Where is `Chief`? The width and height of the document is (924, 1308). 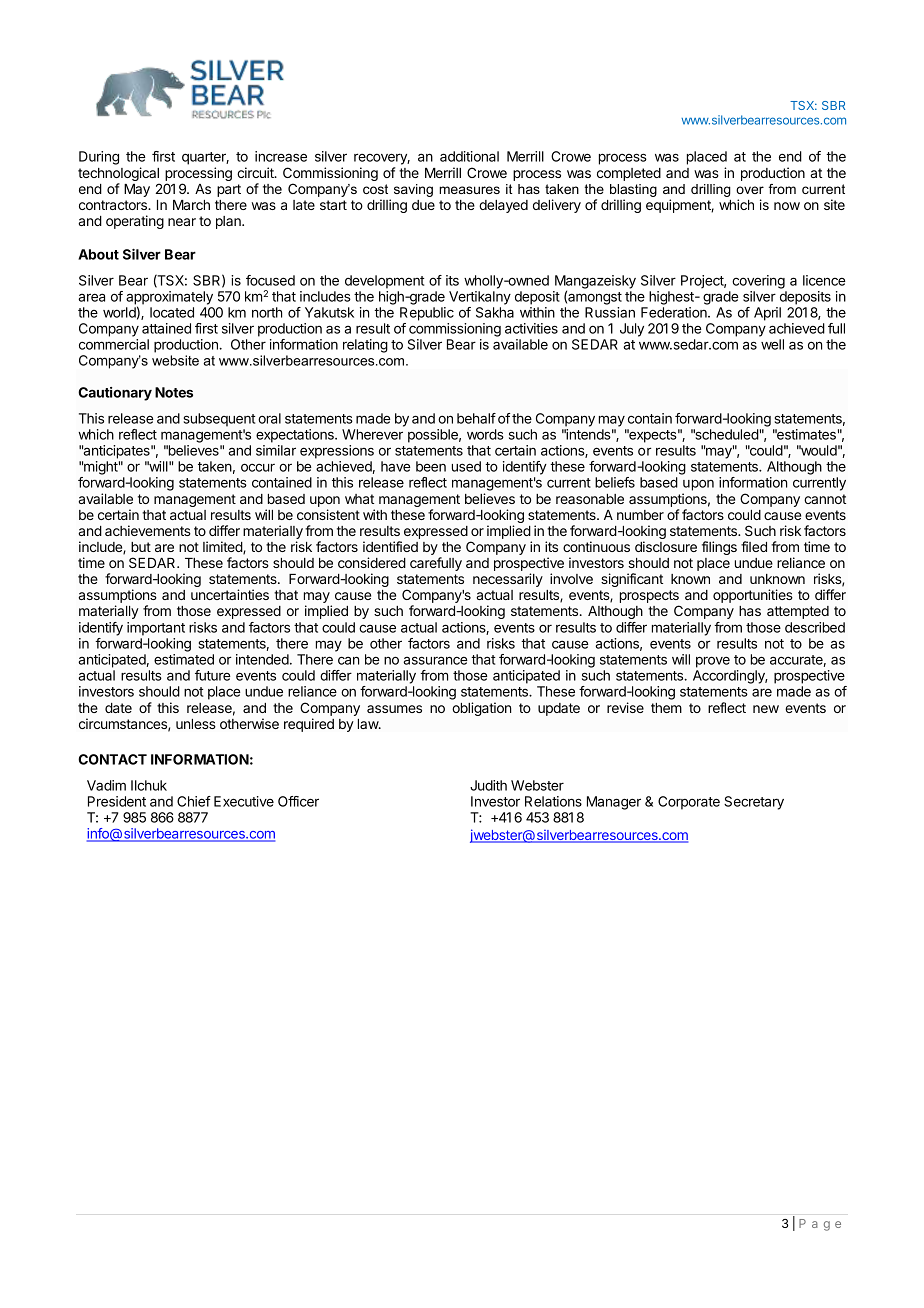
Chief is located at coordinates (194, 801).
